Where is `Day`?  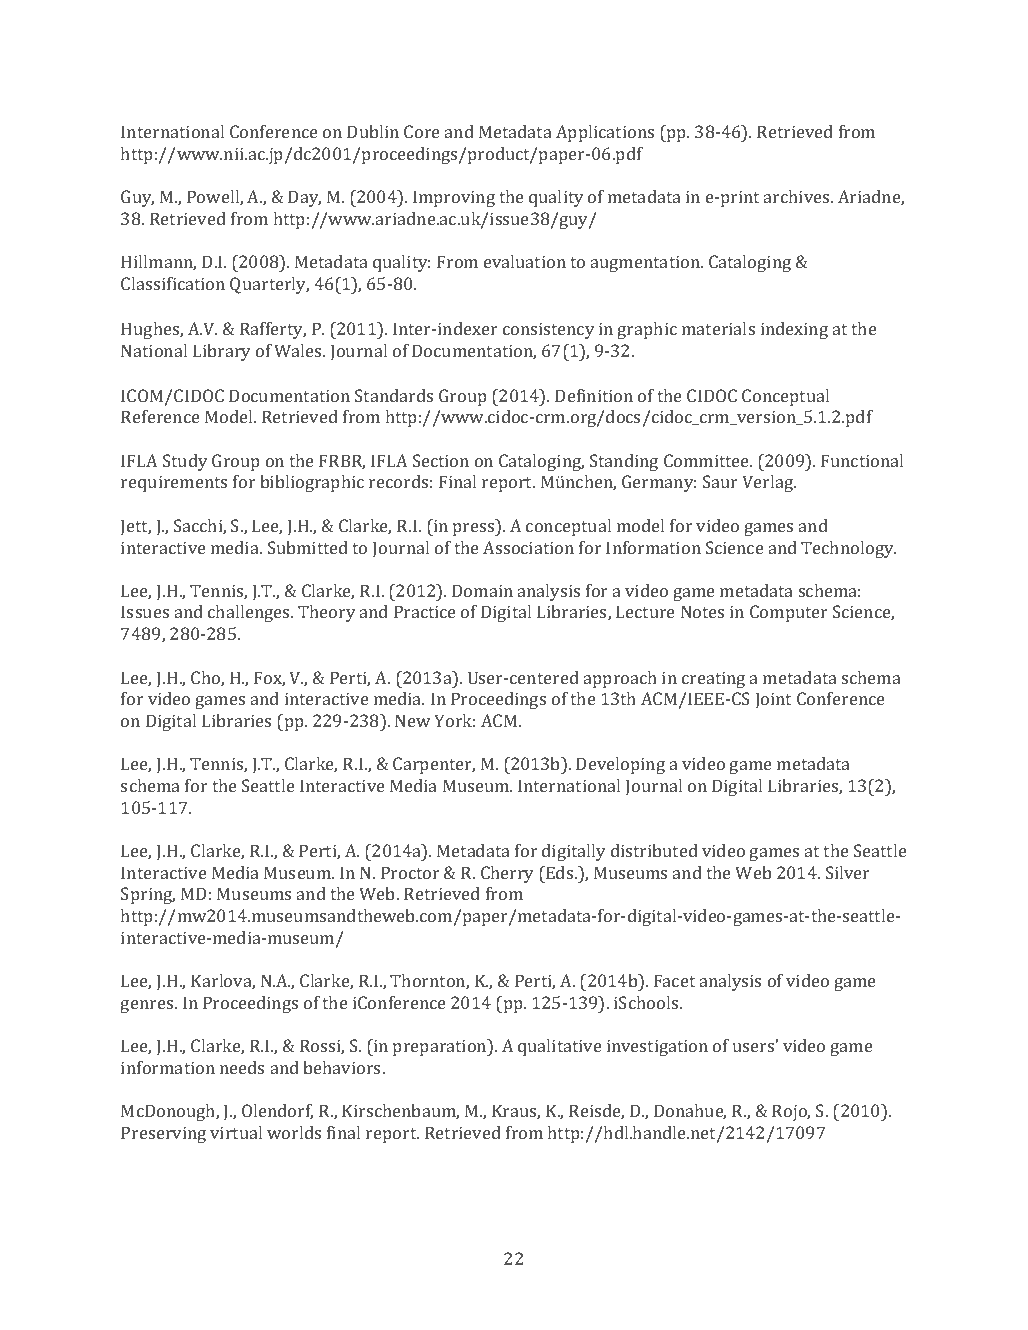 Day is located at coordinates (304, 198).
